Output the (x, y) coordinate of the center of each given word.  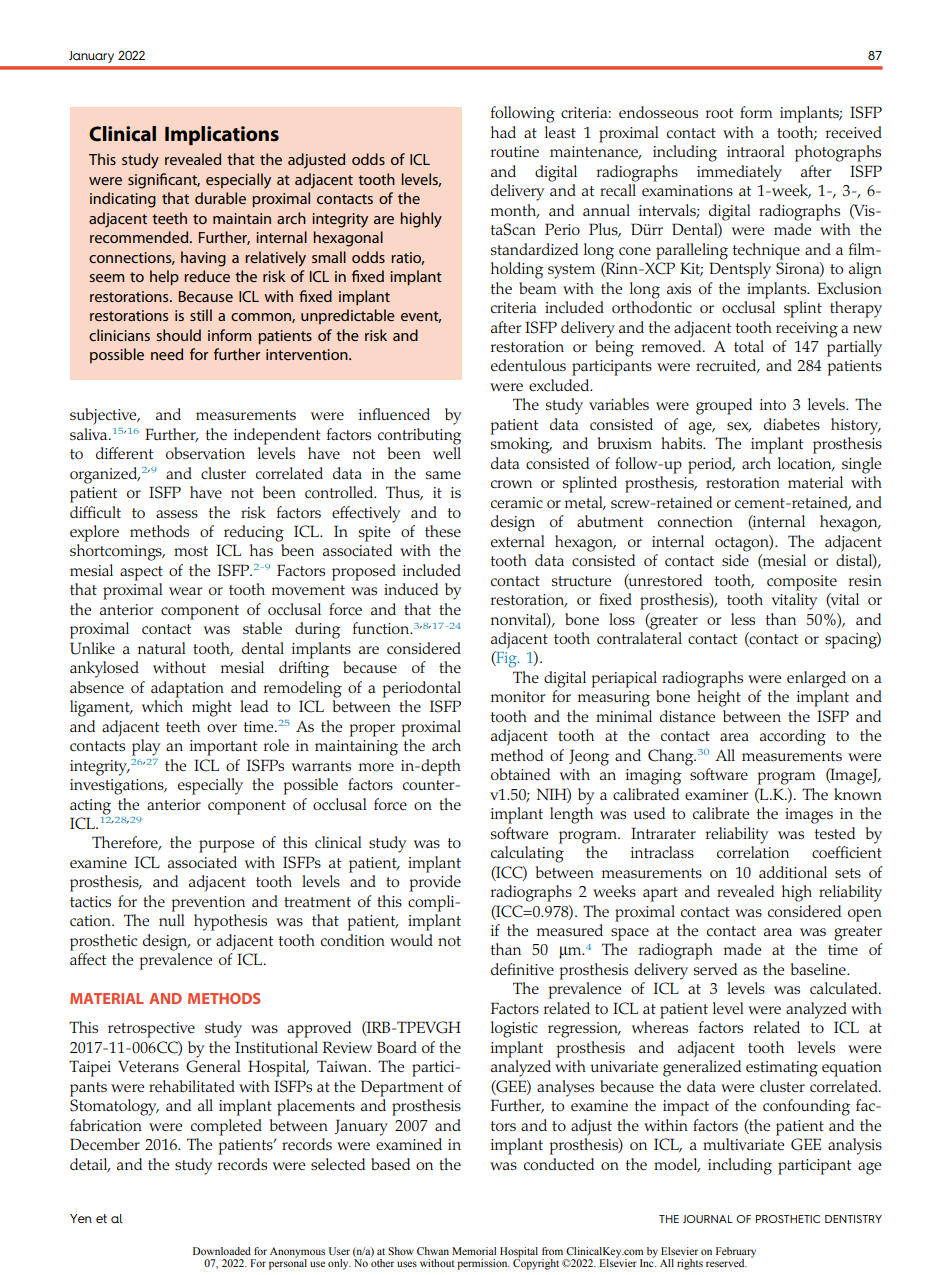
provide (435, 883)
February (736, 1253)
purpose (226, 846)
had (503, 132)
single (861, 465)
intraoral (756, 151)
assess (177, 514)
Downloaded (222, 1251)
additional (793, 872)
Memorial (474, 1251)
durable (220, 198)
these (443, 531)
